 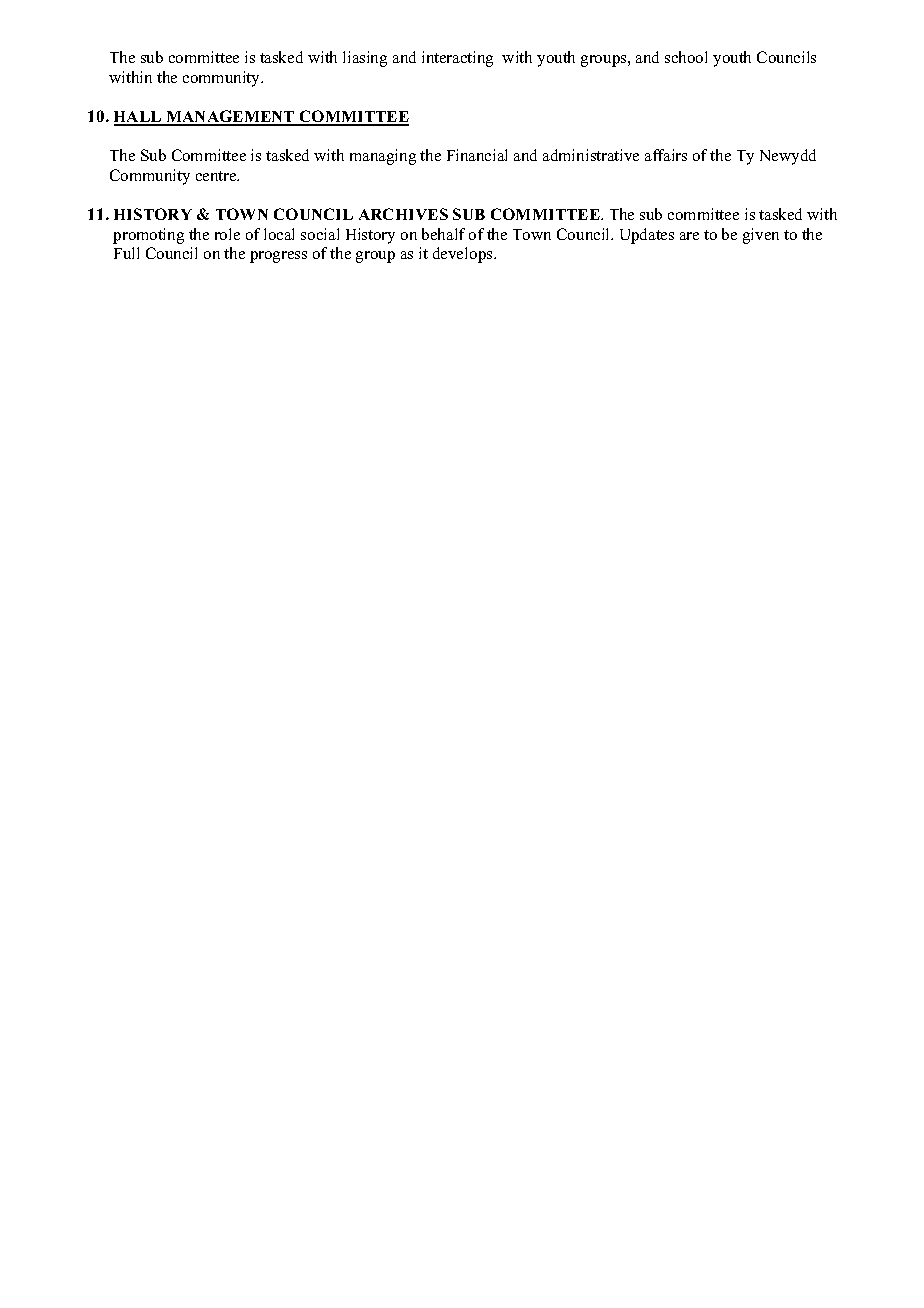 What do you see at coordinates (464, 255) in the screenshot?
I see `develops` at bounding box center [464, 255].
